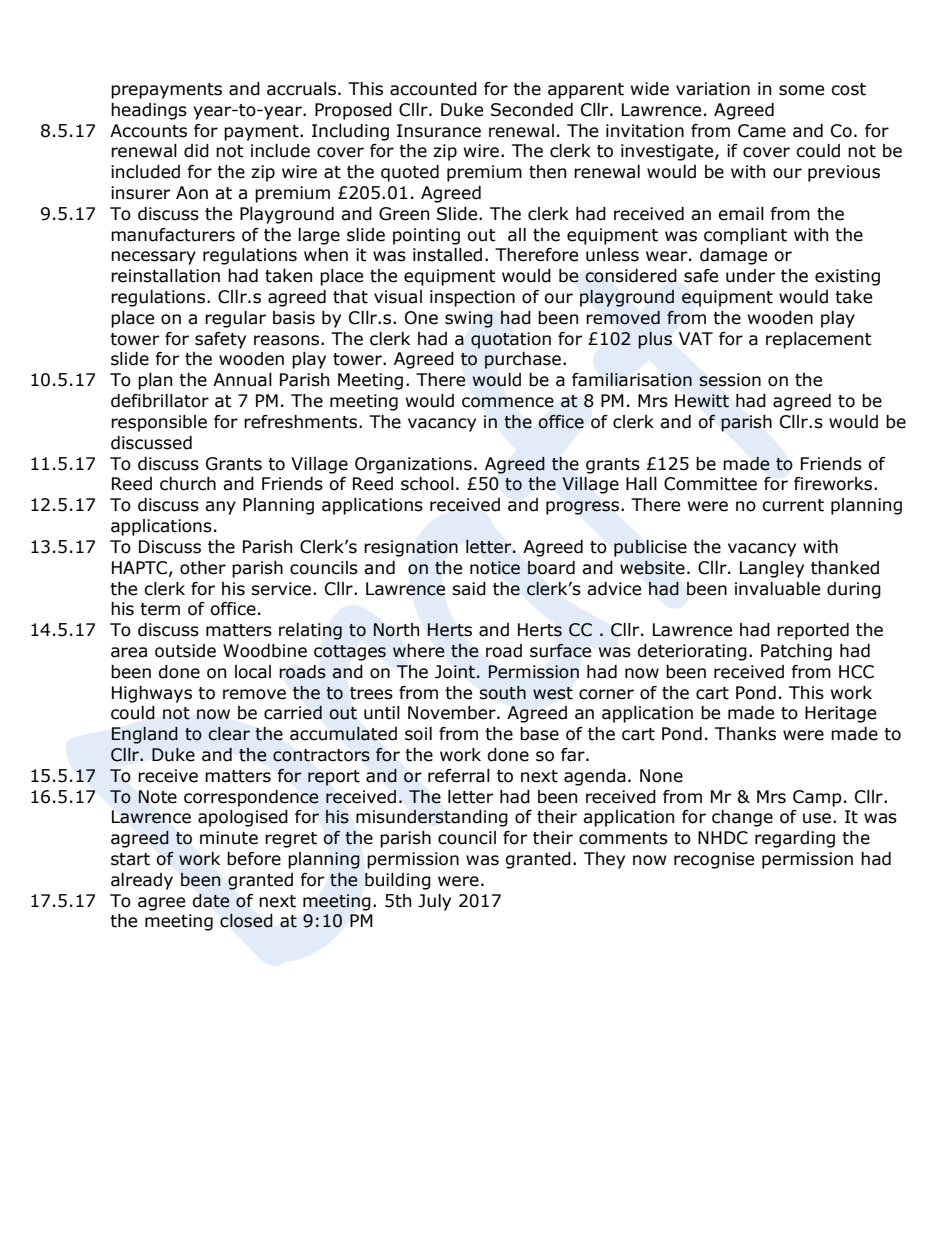  What do you see at coordinates (211, 901) in the screenshot?
I see `date` at bounding box center [211, 901].
